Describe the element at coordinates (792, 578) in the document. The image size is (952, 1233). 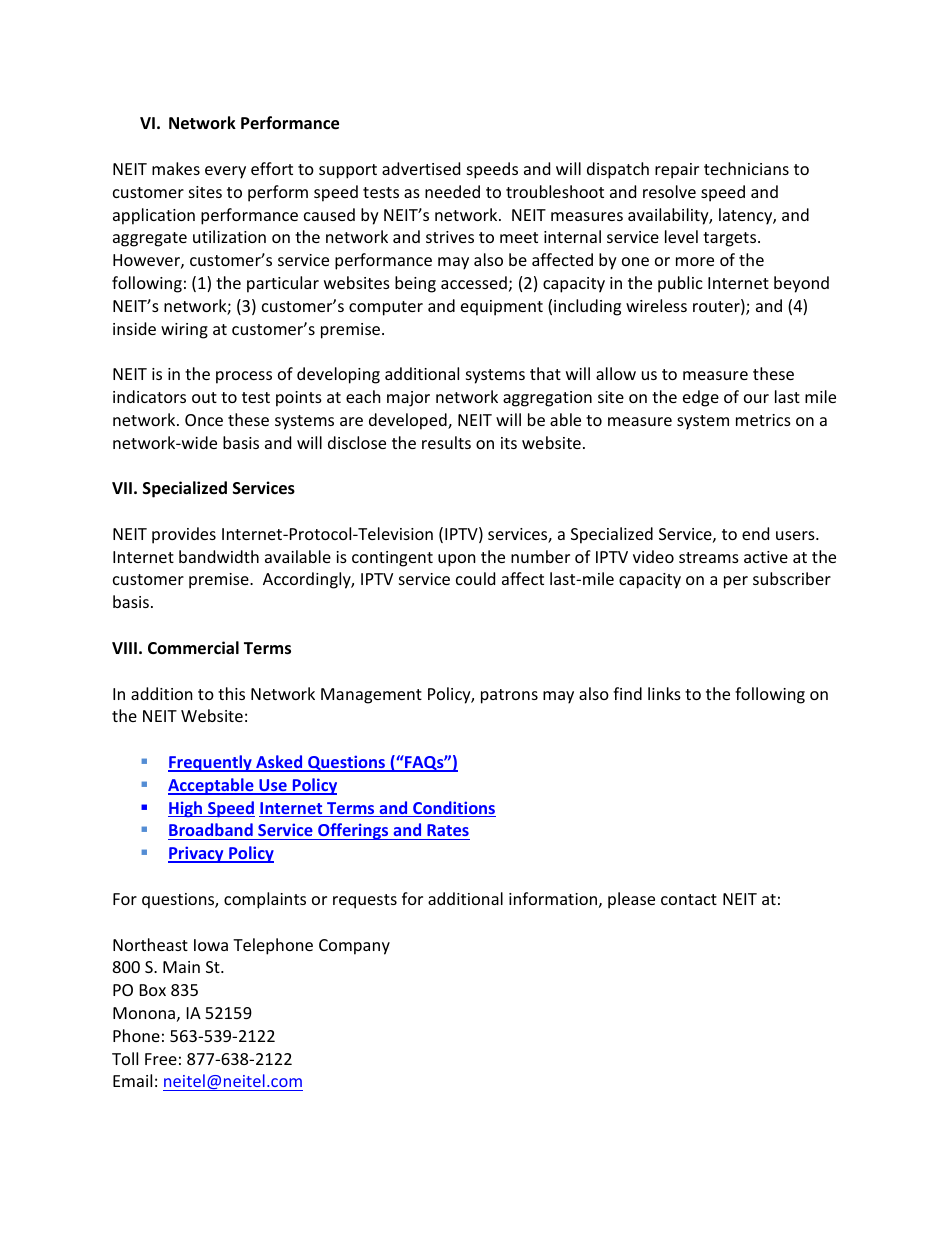
I see `subscriber` at that location.
